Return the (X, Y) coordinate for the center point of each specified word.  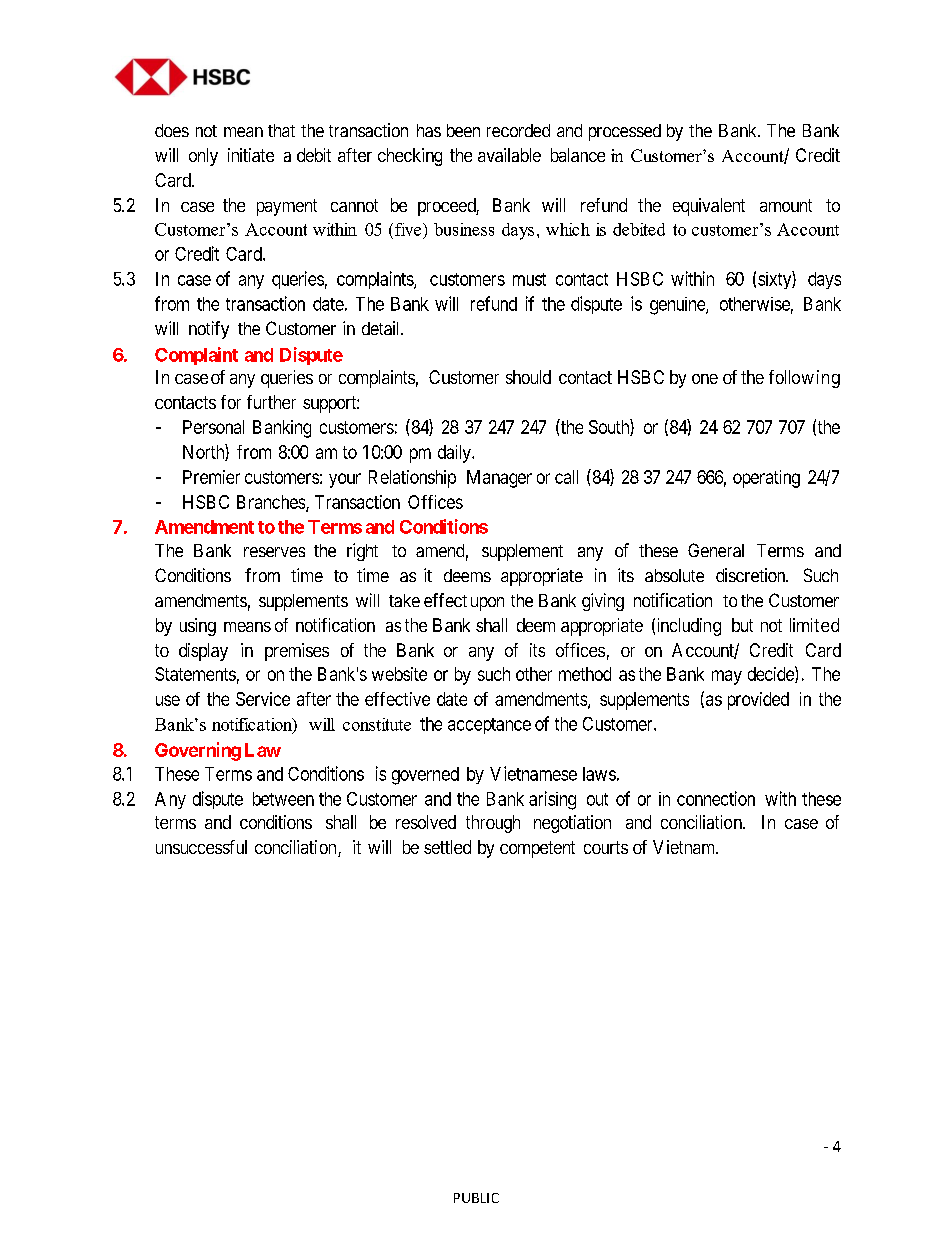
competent (537, 849)
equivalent (709, 207)
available (509, 155)
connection (716, 798)
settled (447, 847)
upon (487, 604)
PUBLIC (476, 1198)
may (727, 677)
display (203, 652)
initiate (251, 155)
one (705, 379)
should (528, 377)
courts (606, 847)
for (231, 402)
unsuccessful (201, 847)
